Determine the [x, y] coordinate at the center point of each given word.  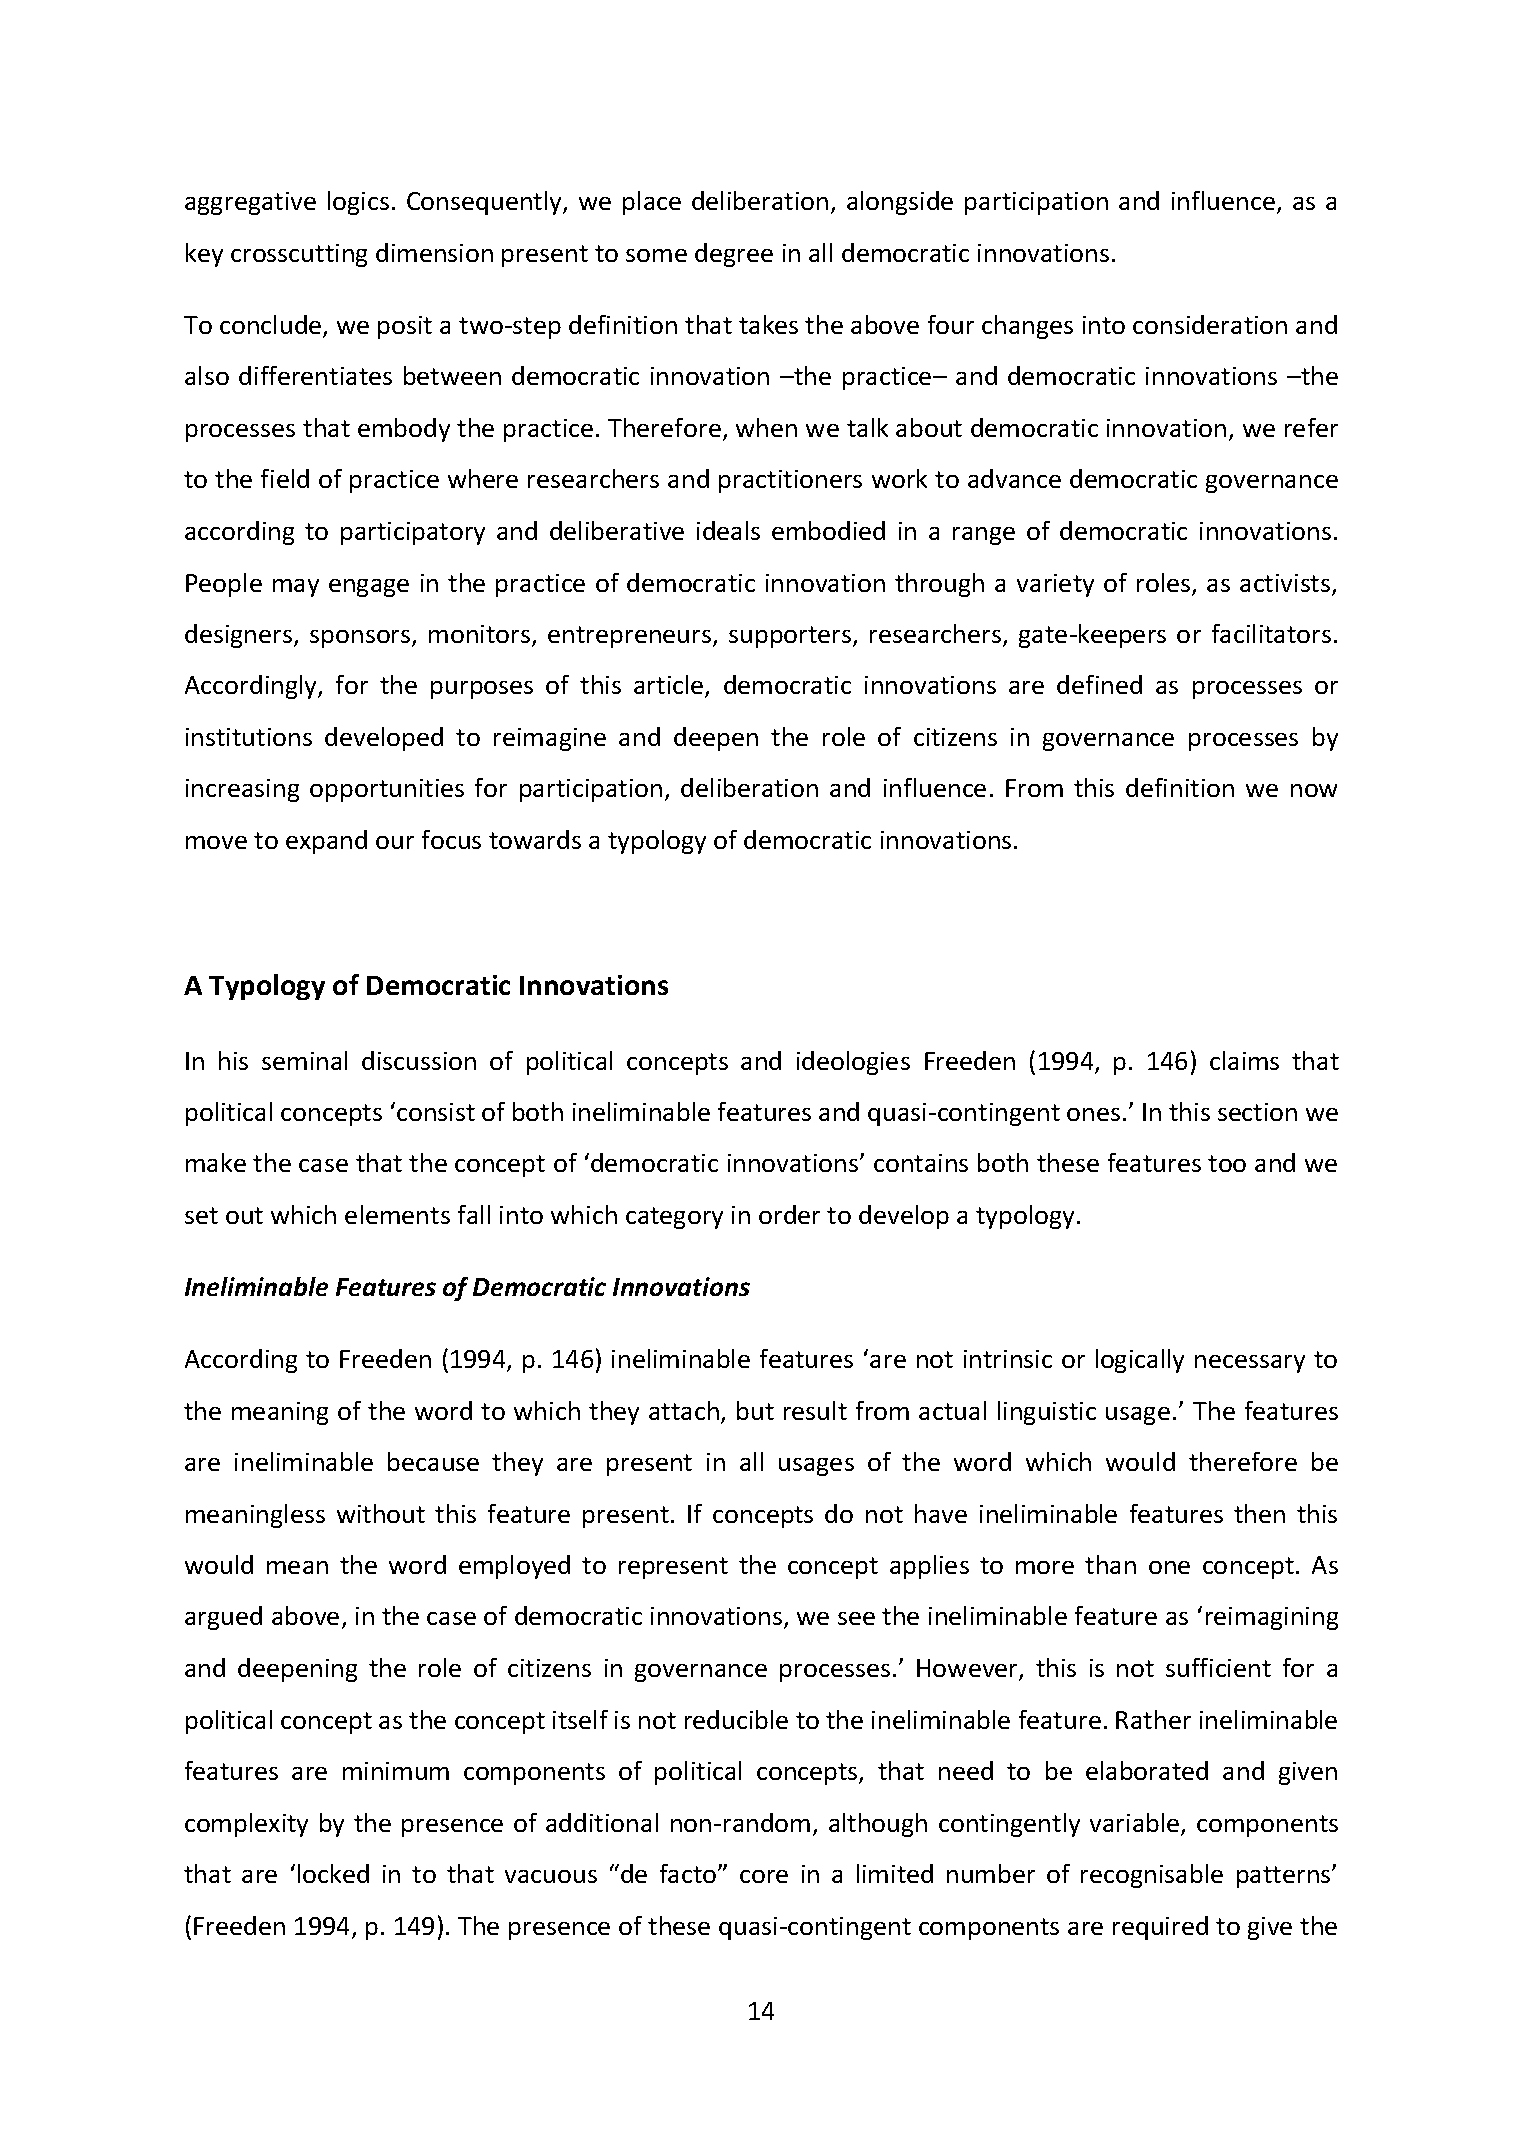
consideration [1210, 324]
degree [734, 255]
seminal [304, 1060]
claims [1244, 1060]
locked [333, 1873]
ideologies [853, 1063]
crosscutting [299, 255]
